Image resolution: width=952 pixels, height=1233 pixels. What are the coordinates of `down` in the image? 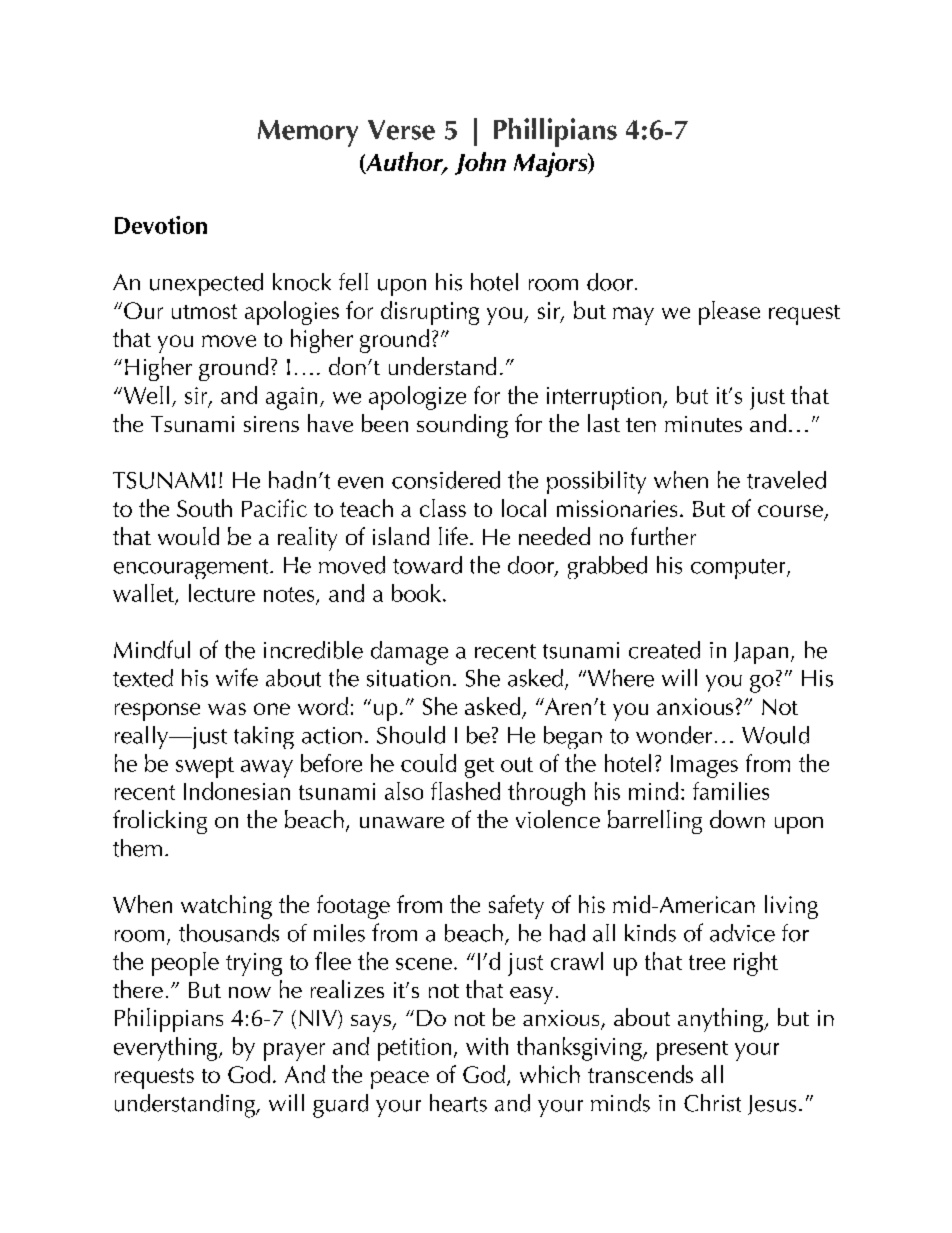 It's located at (737, 819).
